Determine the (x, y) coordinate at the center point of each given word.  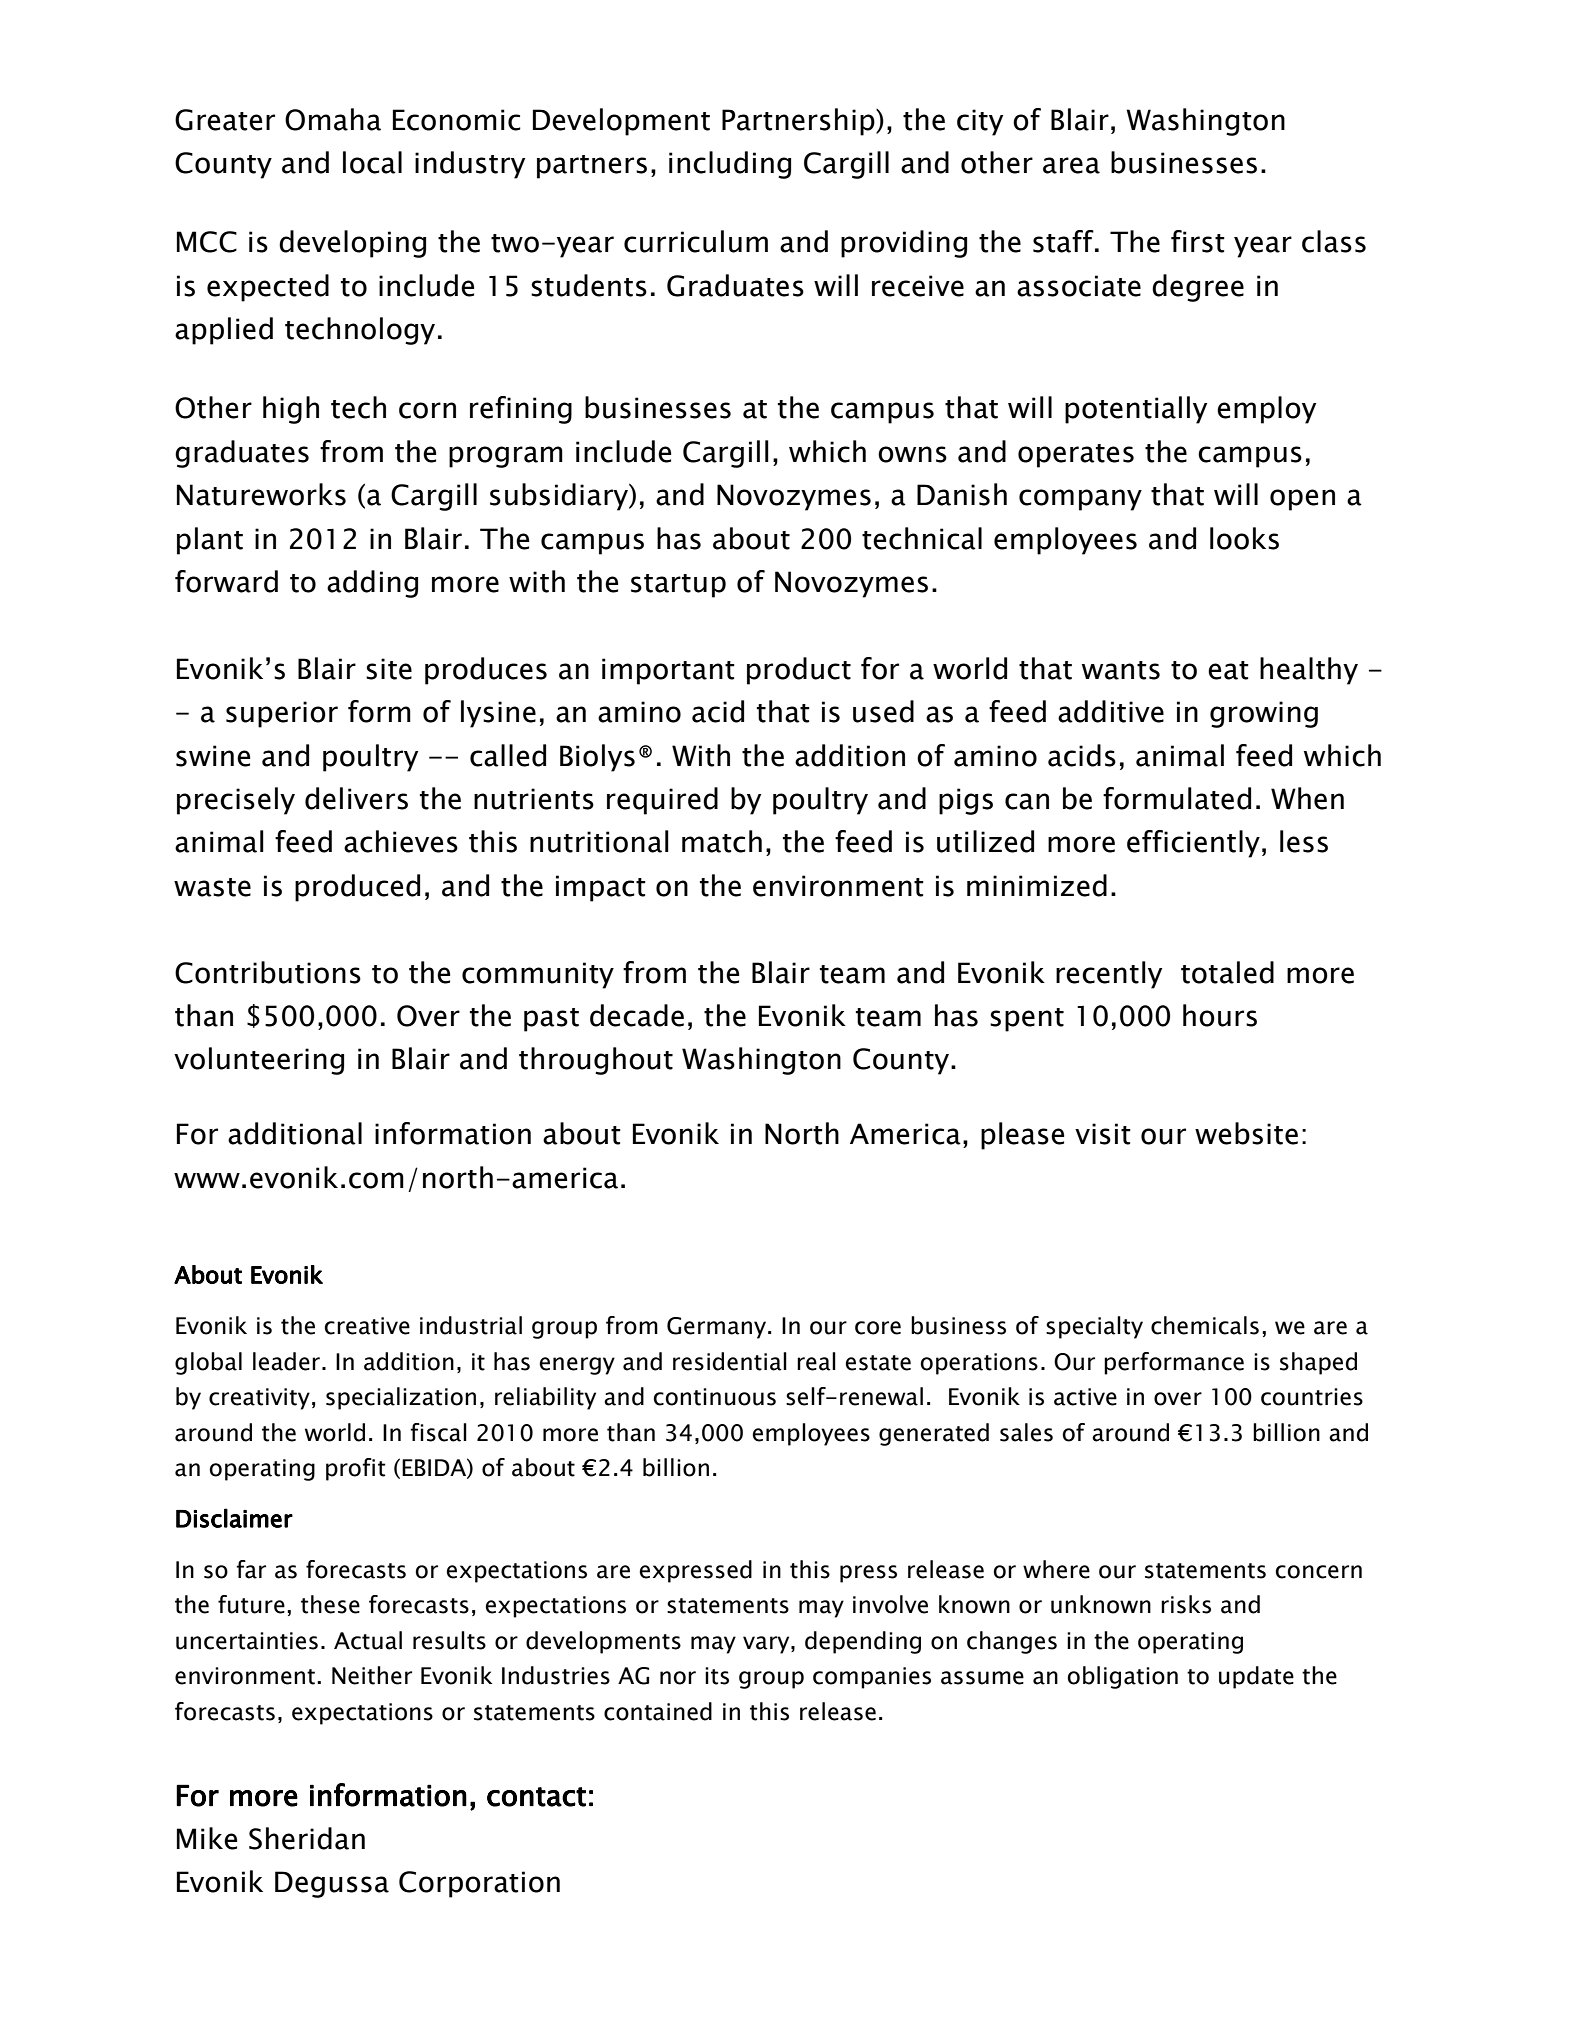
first (1198, 241)
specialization (401, 1398)
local (372, 162)
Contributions (268, 972)
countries (1312, 1397)
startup (678, 586)
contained (658, 1711)
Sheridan (307, 1838)
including (730, 165)
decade (637, 1015)
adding (372, 584)
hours (1220, 1015)
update (1256, 1677)
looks (1244, 538)
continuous (714, 1397)
